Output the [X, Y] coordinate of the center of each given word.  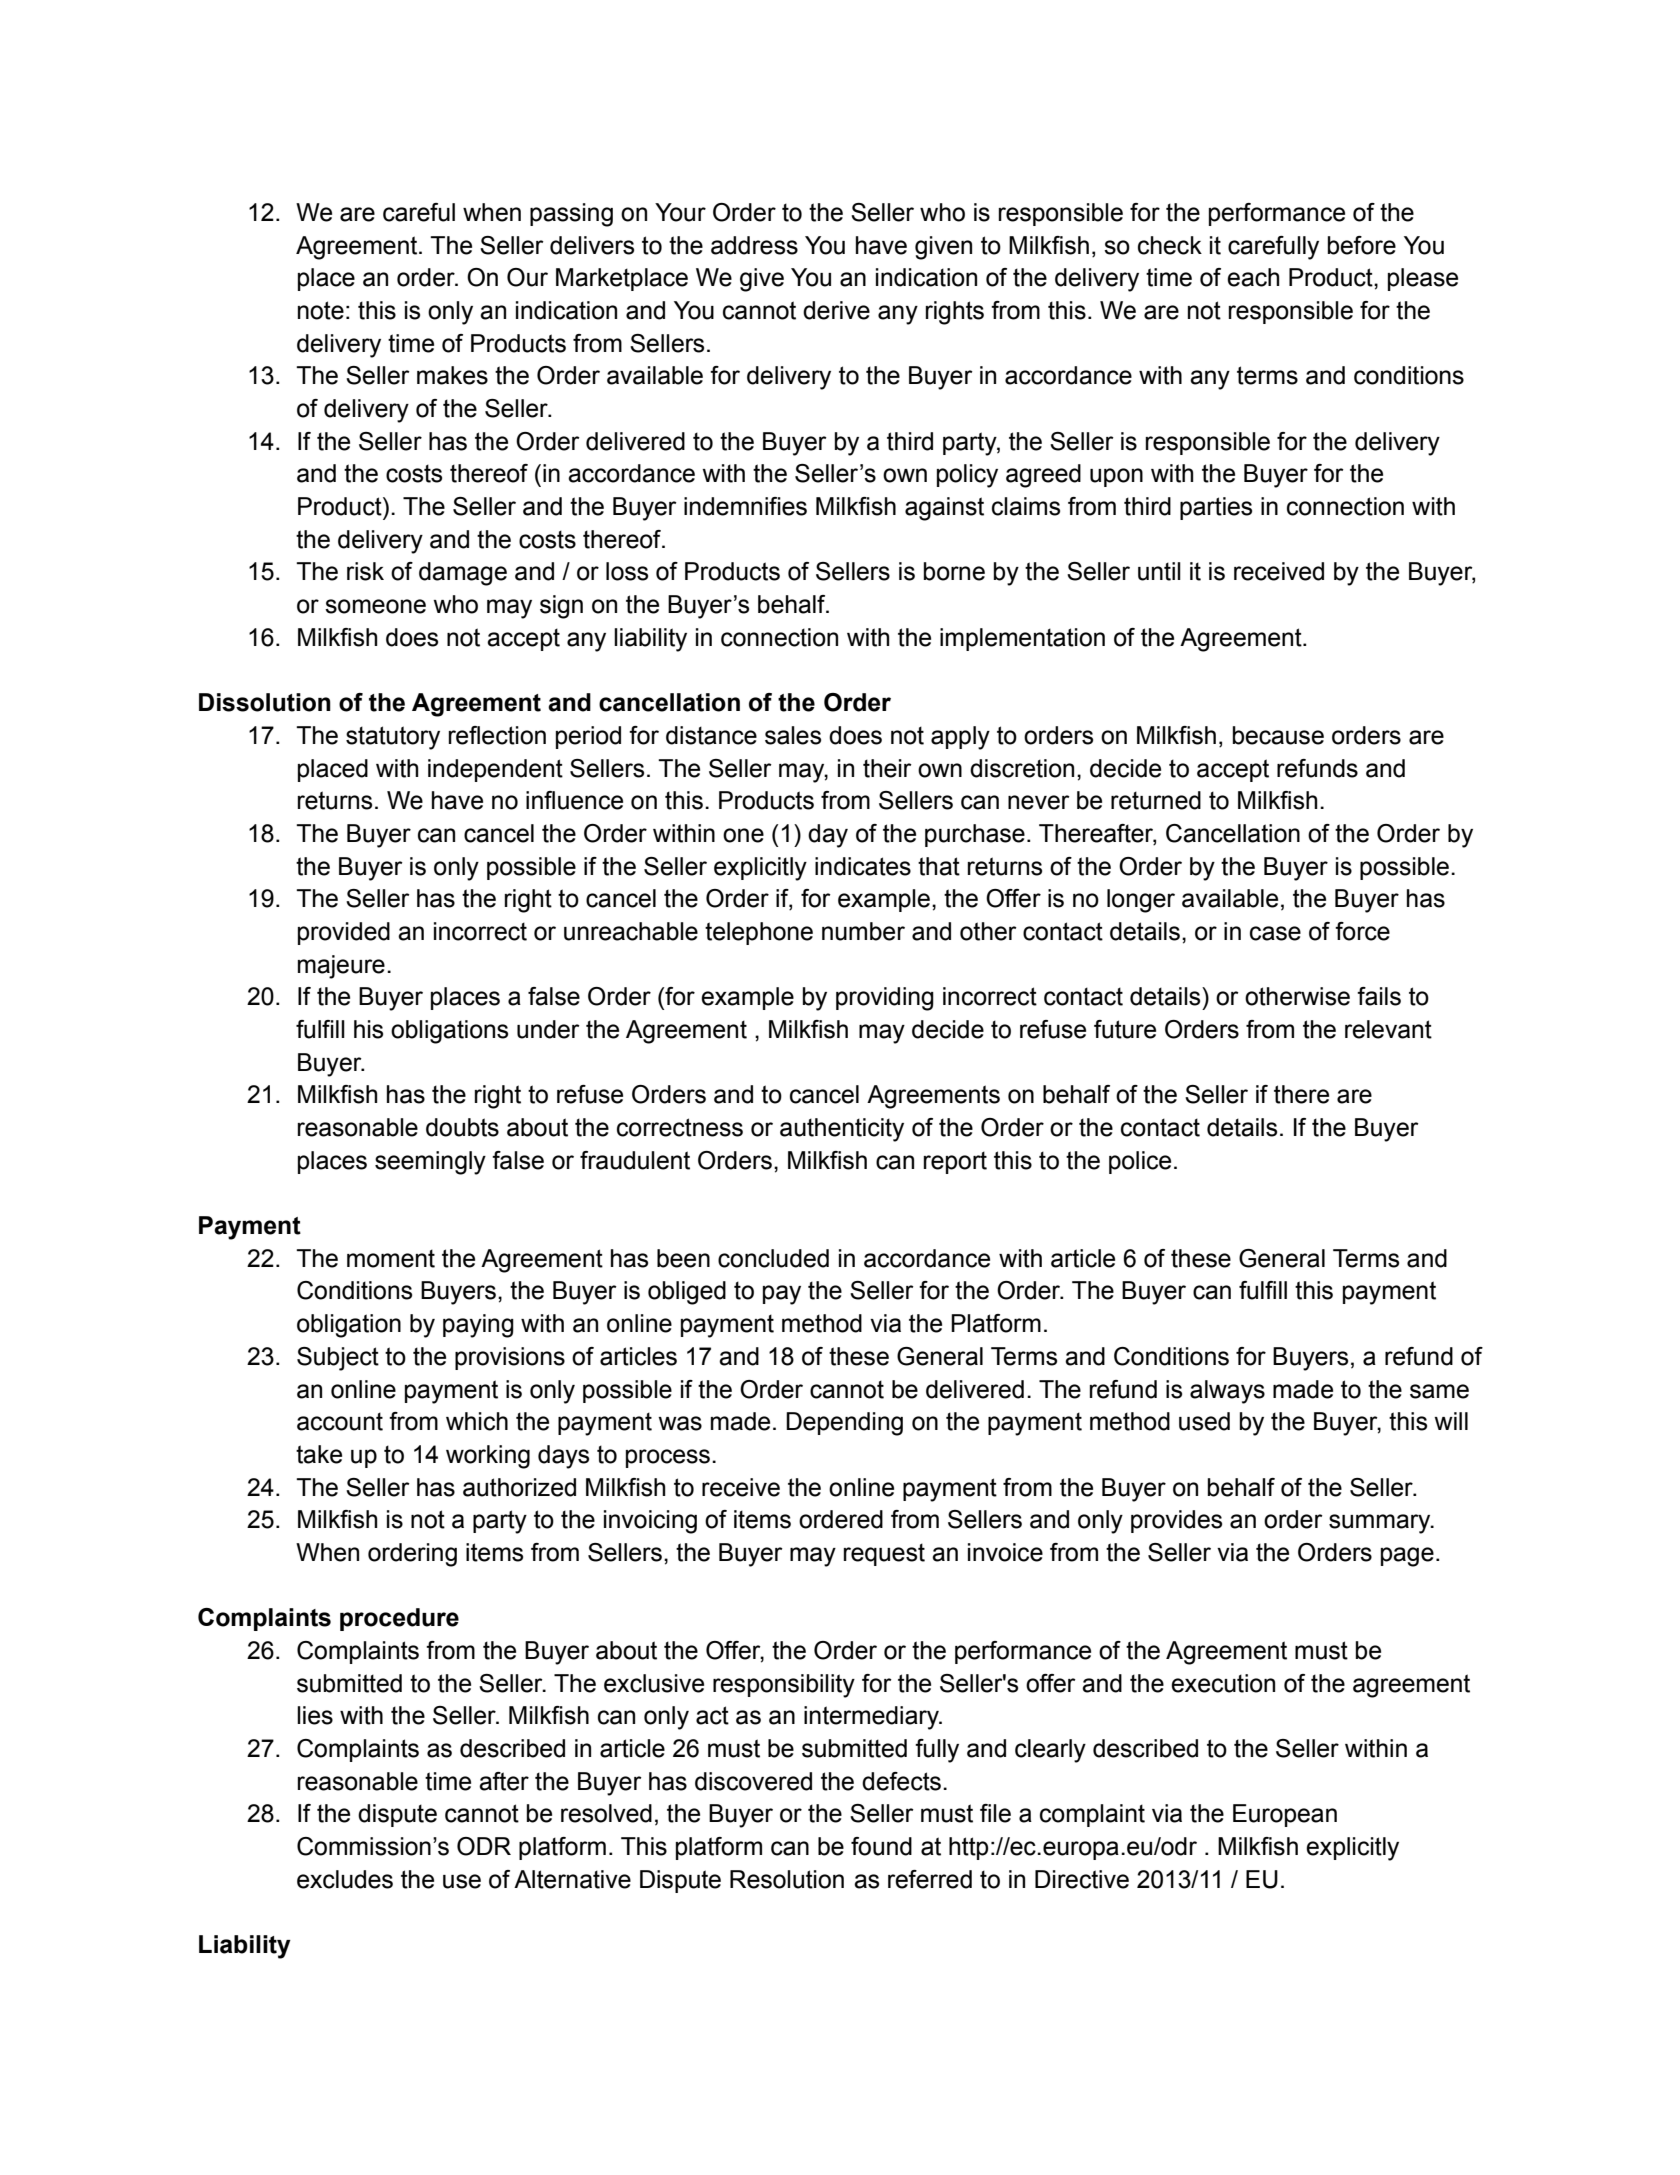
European [1285, 1815]
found [881, 1846]
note [321, 310]
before [1362, 245]
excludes [345, 1879]
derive [836, 310]
